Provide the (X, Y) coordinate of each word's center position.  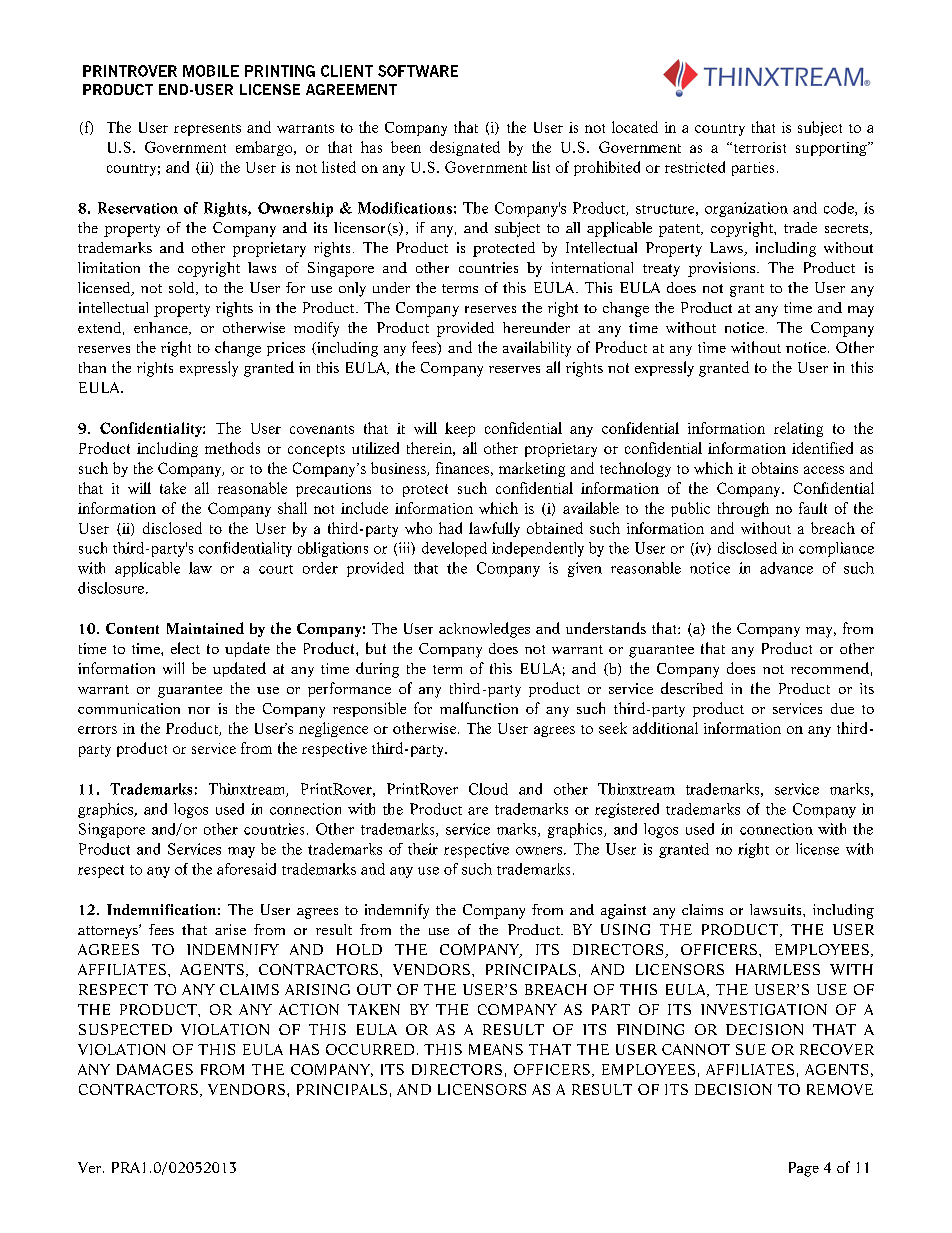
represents (207, 130)
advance (786, 568)
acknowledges (484, 630)
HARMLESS (778, 969)
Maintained (205, 628)
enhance (162, 328)
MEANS (496, 1049)
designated (465, 148)
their (423, 849)
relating (798, 429)
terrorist (758, 147)
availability (537, 349)
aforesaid (246, 869)
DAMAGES (155, 1069)
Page (804, 1169)
